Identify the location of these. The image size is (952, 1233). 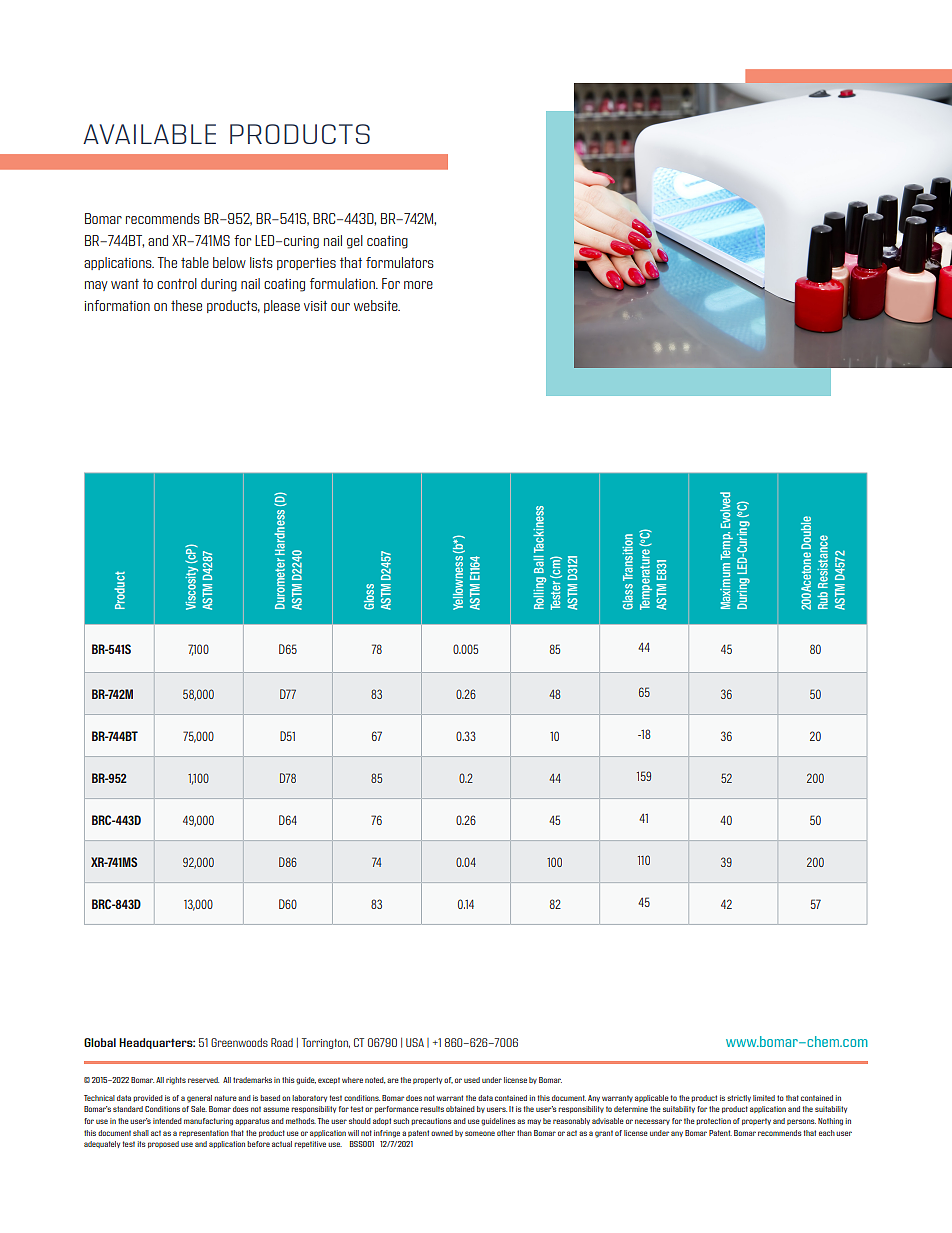
(186, 305).
